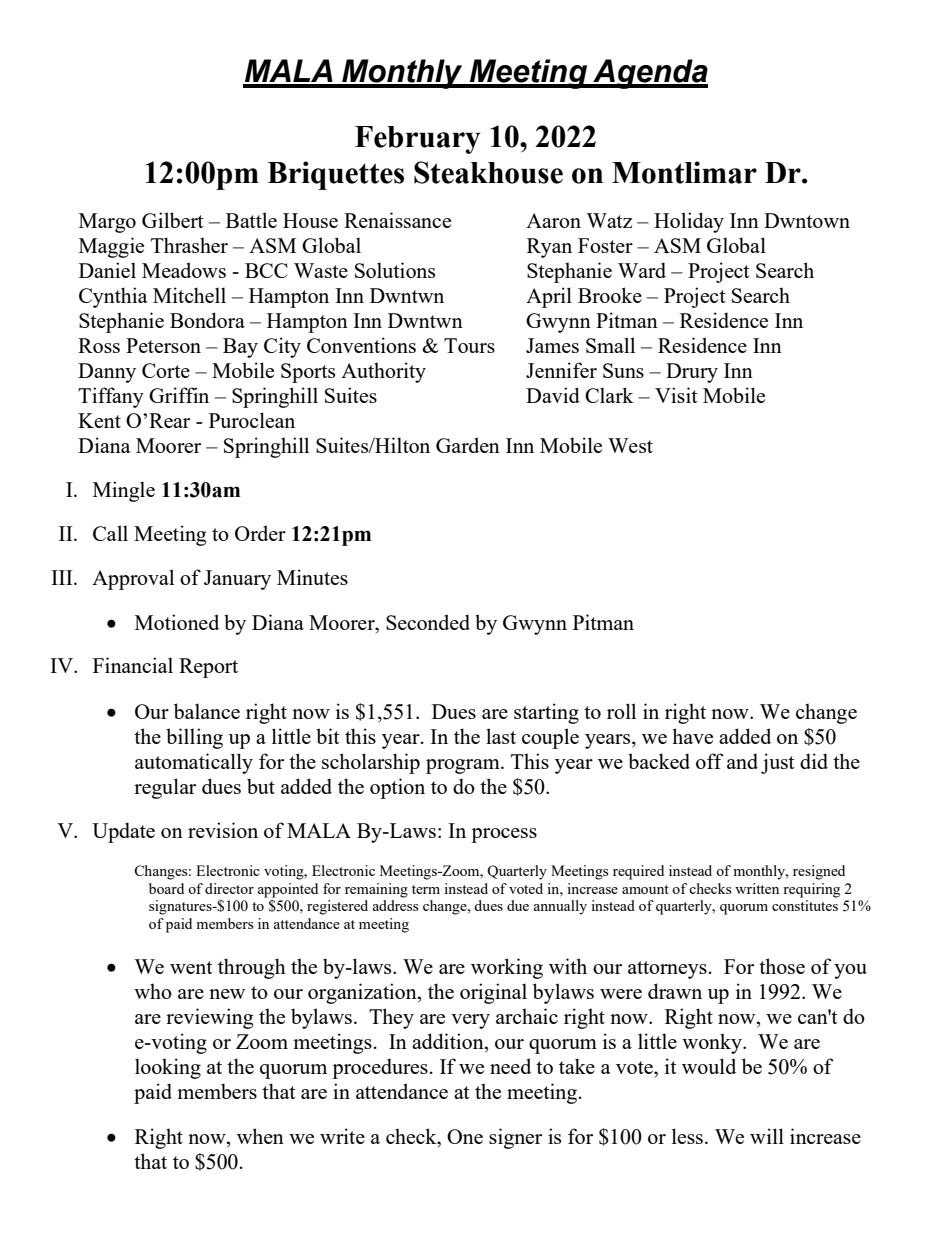 The width and height of the image is (952, 1233). What do you see at coordinates (428, 622) in the image?
I see `Seconded` at bounding box center [428, 622].
